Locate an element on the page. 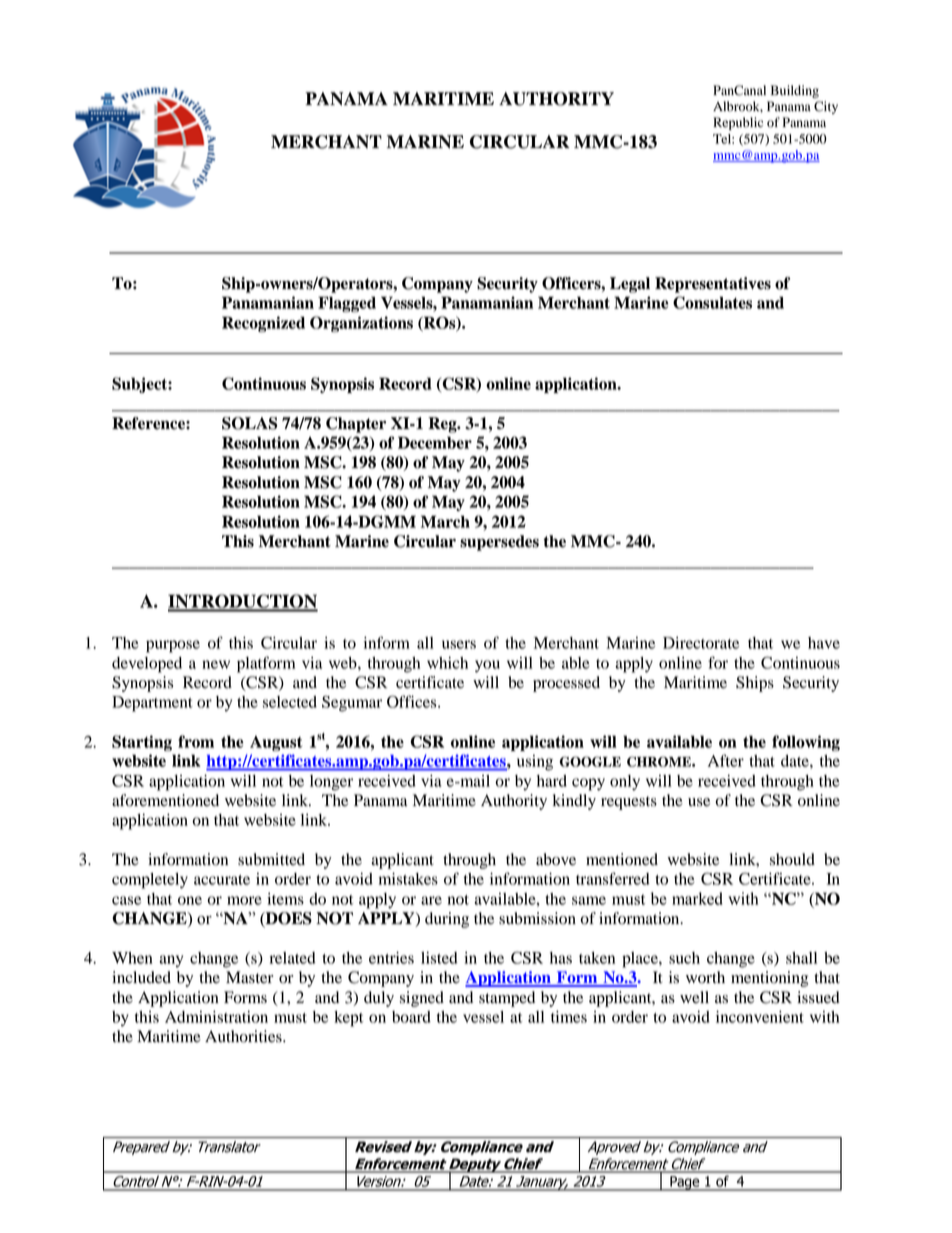  during is located at coordinates (447, 920).
